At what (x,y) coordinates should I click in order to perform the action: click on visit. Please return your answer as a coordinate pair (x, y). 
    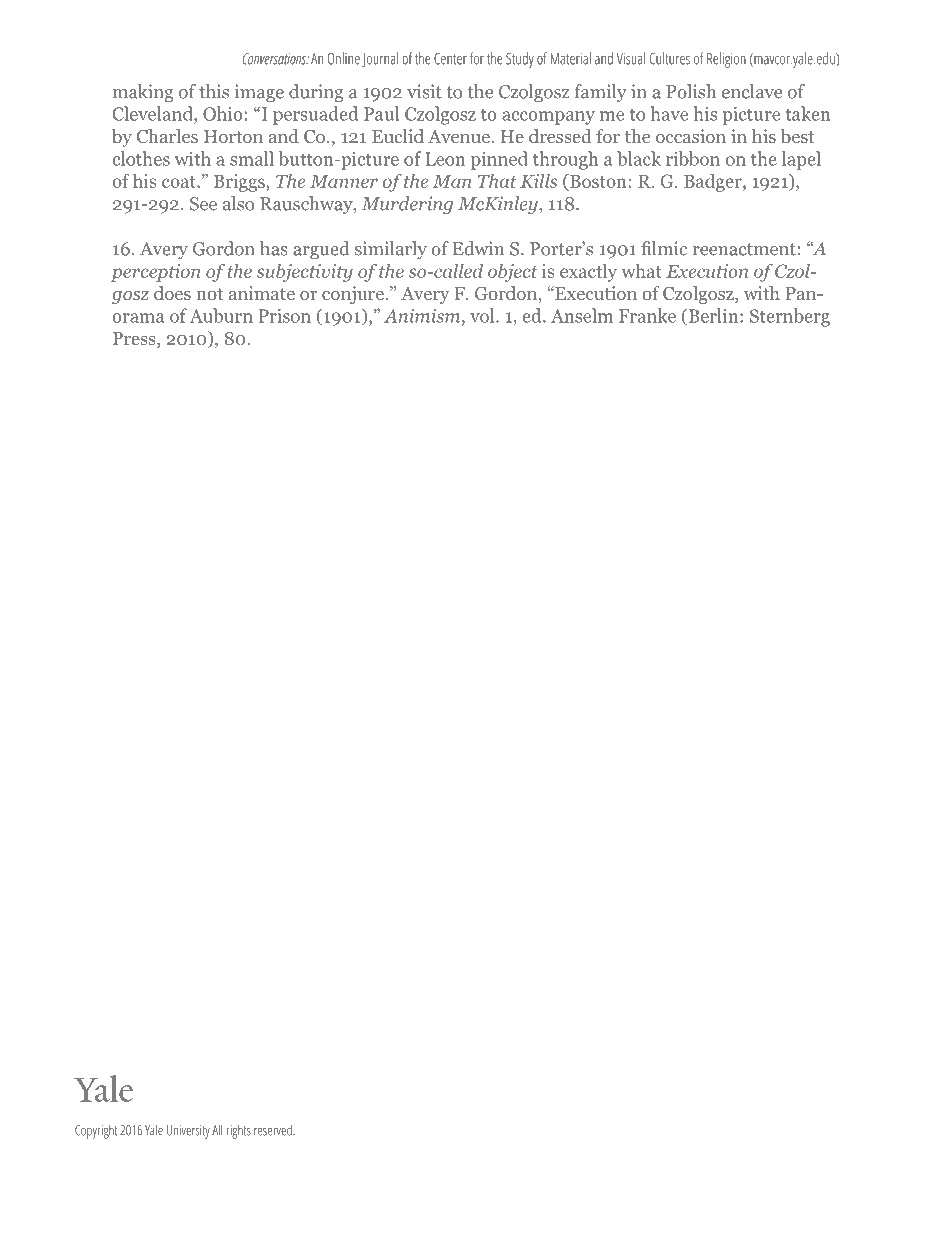
    Looking at the image, I should click on (424, 91).
